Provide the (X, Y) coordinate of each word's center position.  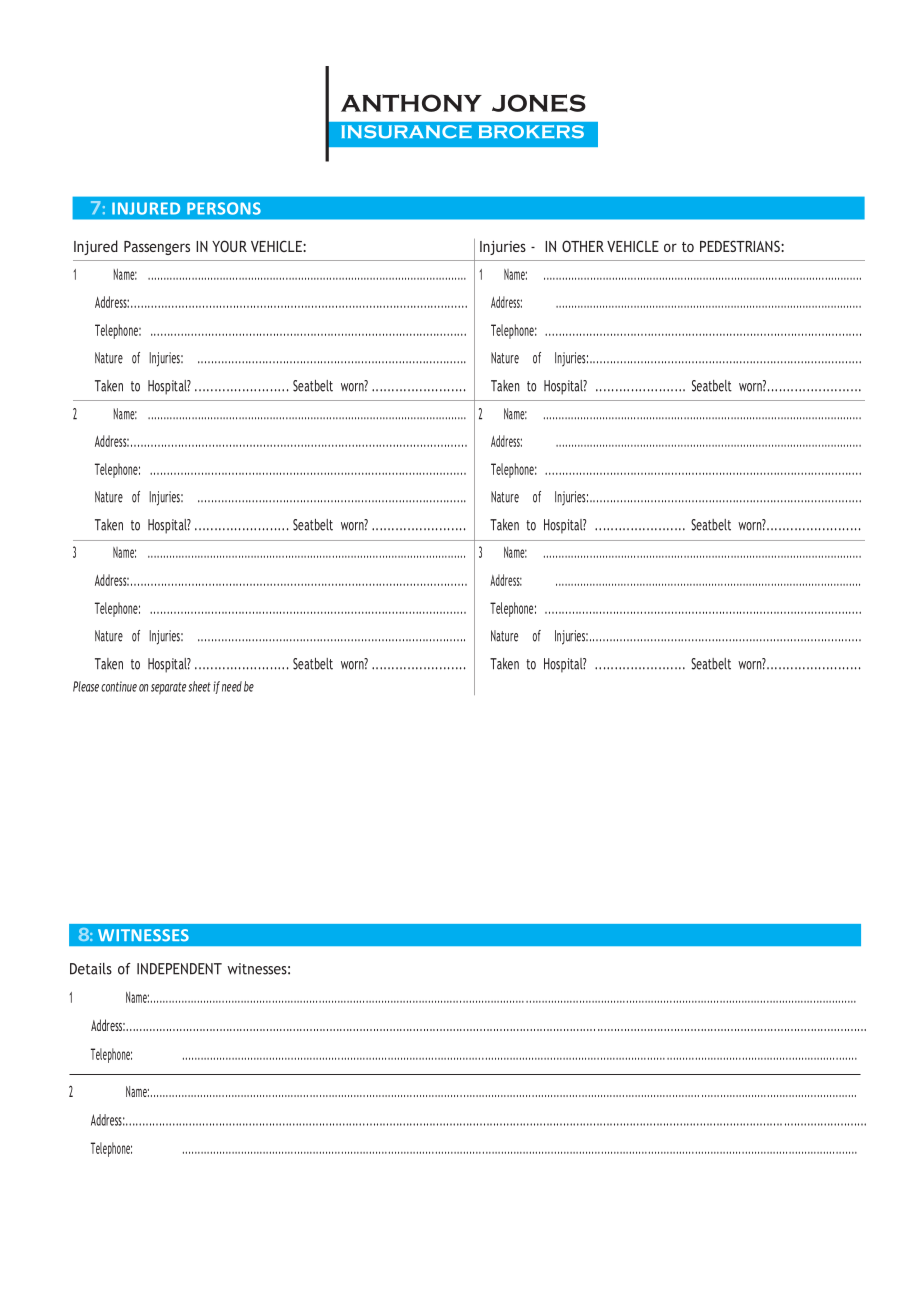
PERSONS (224, 208)
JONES (539, 103)
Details (91, 969)
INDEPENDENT (179, 969)
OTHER (583, 246)
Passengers (157, 248)
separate (168, 688)
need (232, 686)
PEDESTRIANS (741, 246)
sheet (199, 686)
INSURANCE (406, 131)
